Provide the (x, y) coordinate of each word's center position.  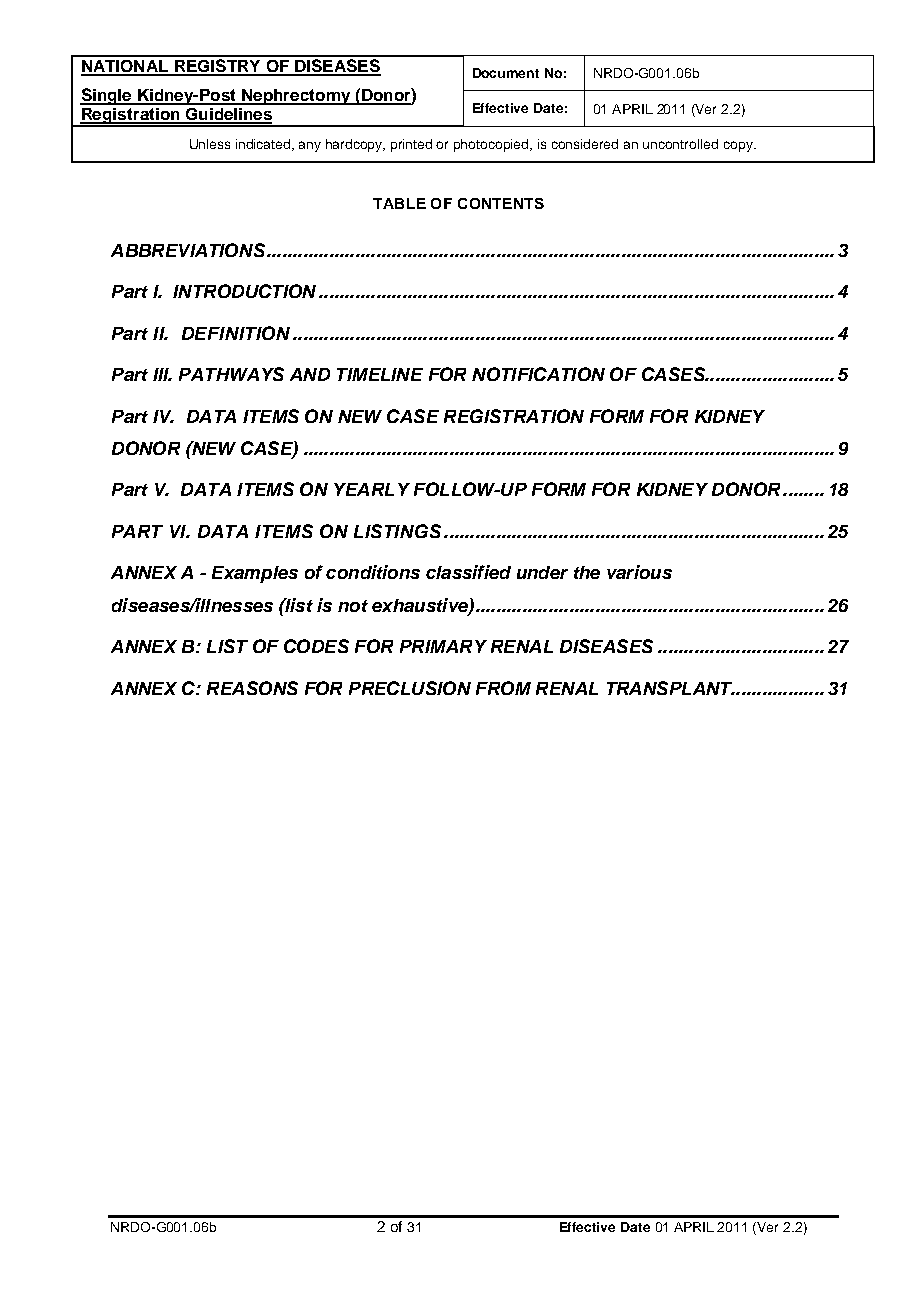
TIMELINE (380, 374)
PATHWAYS (231, 374)
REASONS (252, 688)
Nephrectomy (296, 97)
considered (585, 144)
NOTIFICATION (538, 374)
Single (107, 96)
